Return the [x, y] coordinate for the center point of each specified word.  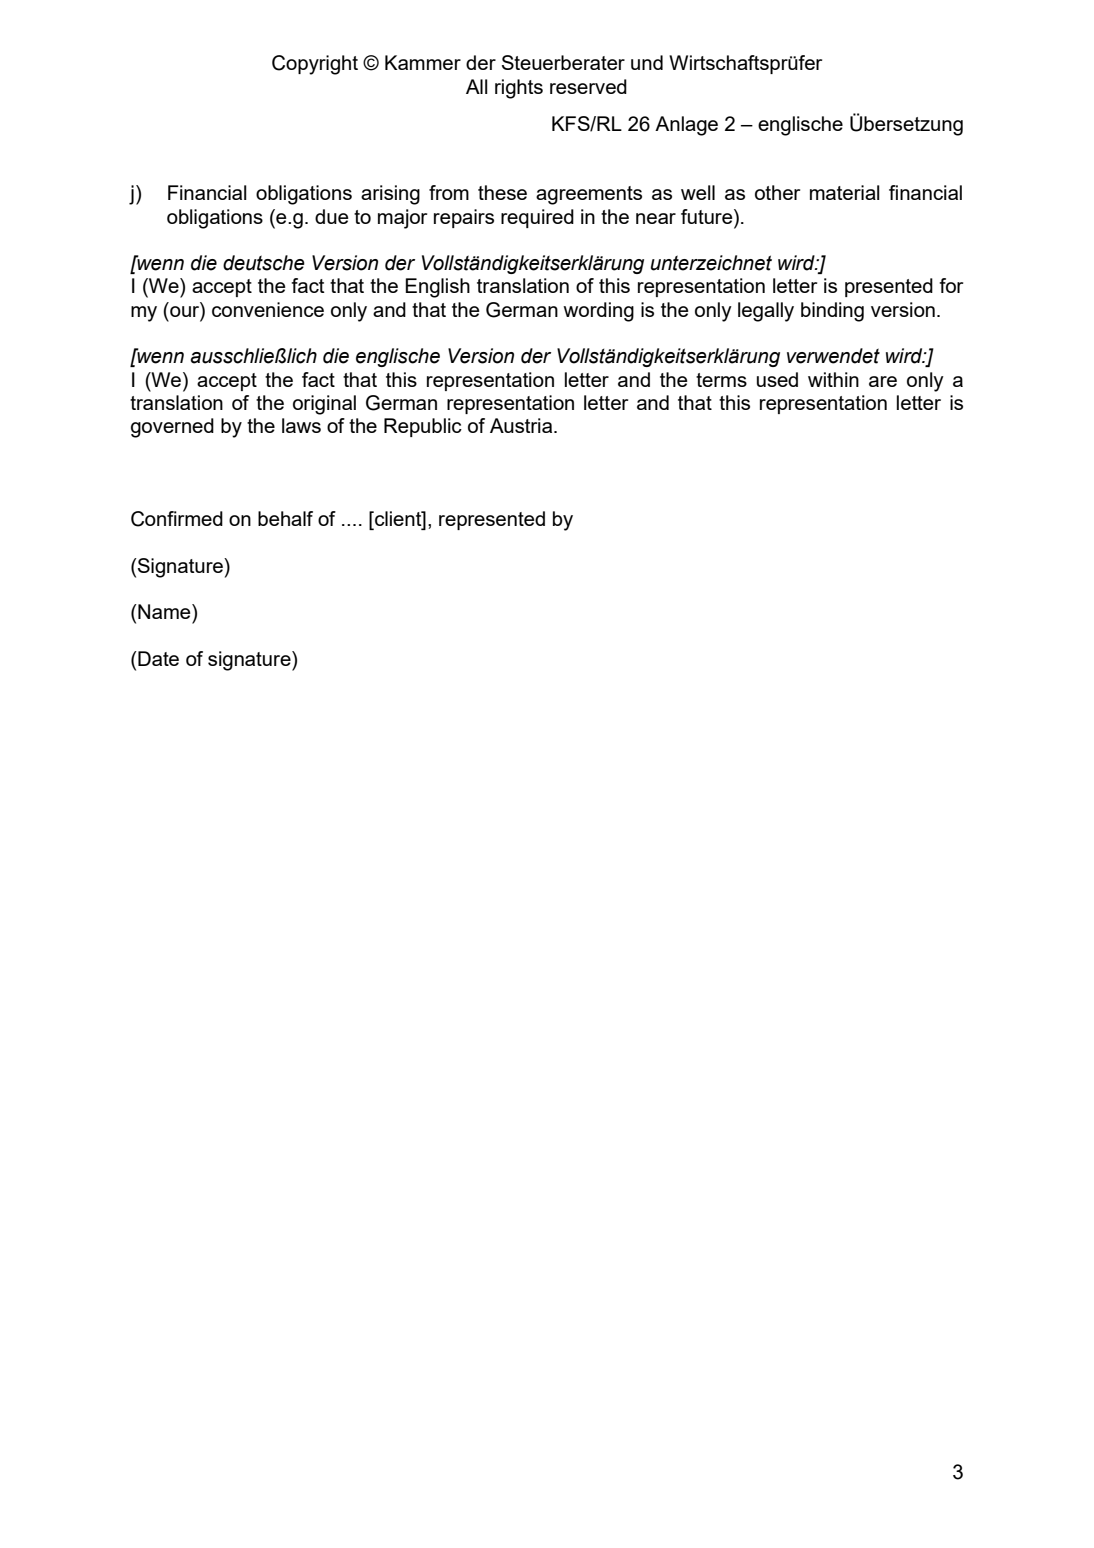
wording [598, 312]
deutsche [264, 263]
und [647, 62]
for [951, 285]
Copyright [315, 65]
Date [157, 658]
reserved [588, 86]
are [883, 381]
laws [301, 425]
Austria [522, 425]
